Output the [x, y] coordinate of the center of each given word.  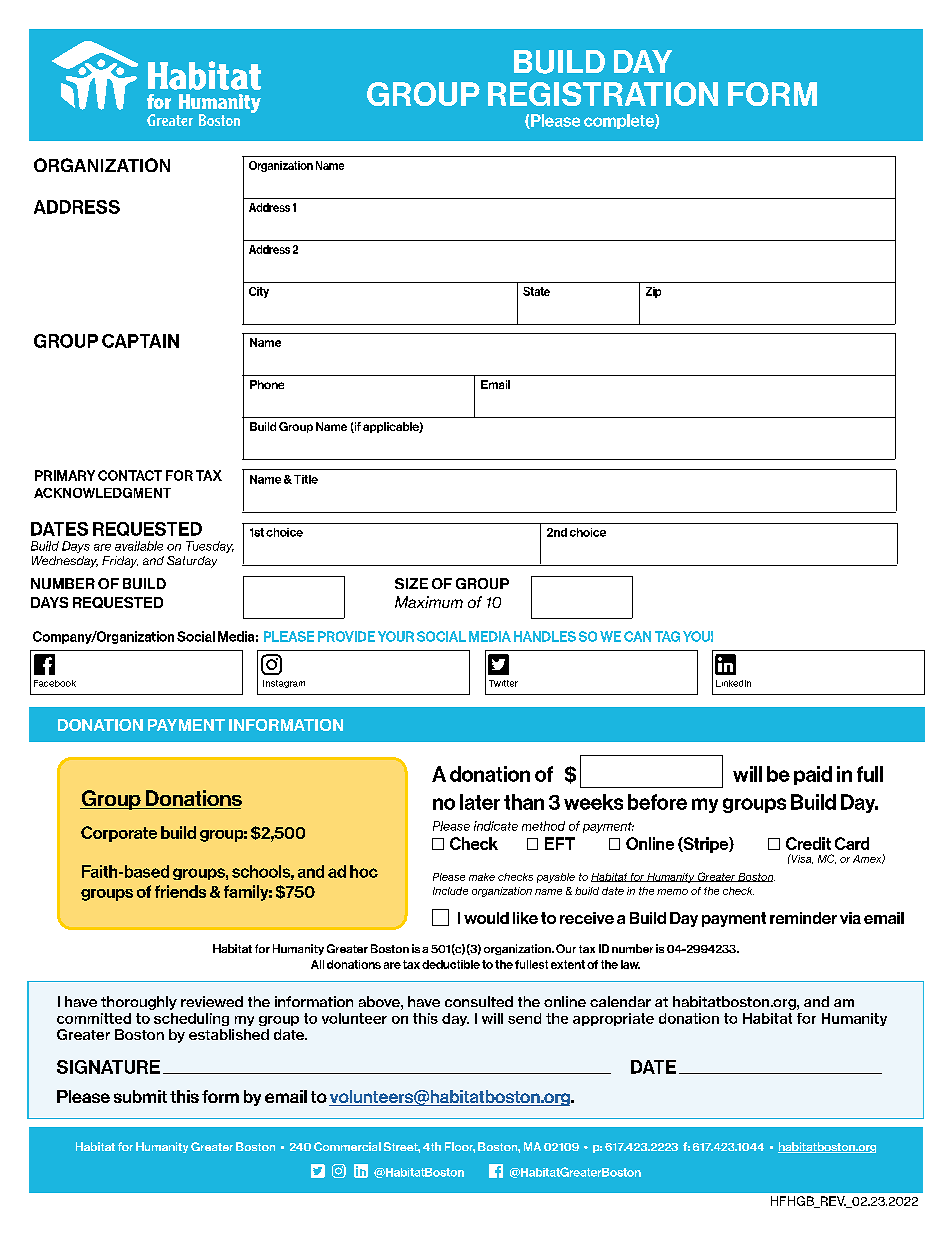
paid [813, 775]
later [480, 802]
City [259, 292]
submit [140, 1096]
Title [306, 479]
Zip [653, 292]
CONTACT [130, 475]
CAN [637, 636]
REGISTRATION [603, 94]
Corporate [119, 834]
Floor [460, 1147]
